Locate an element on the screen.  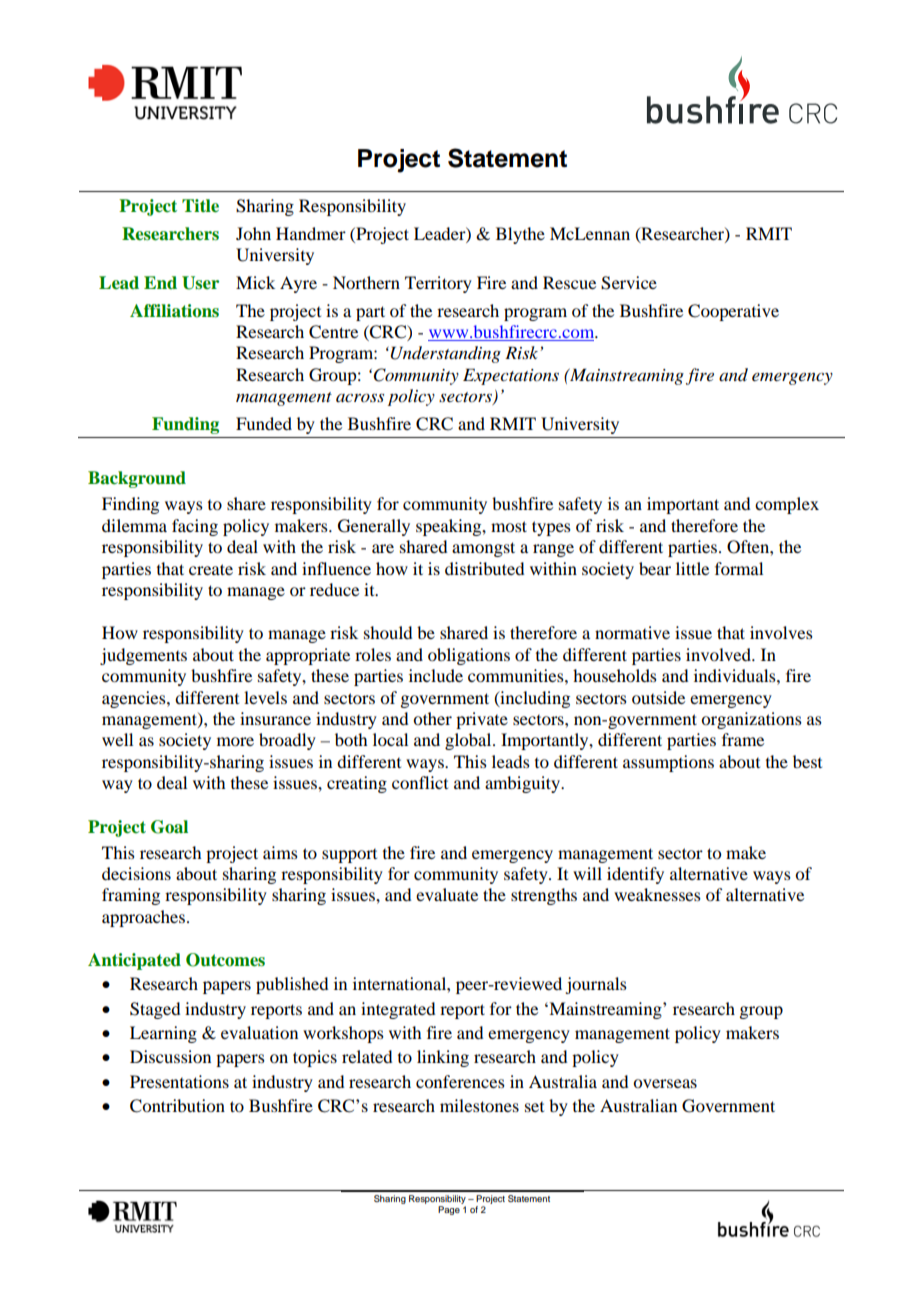
Goal is located at coordinates (169, 827).
